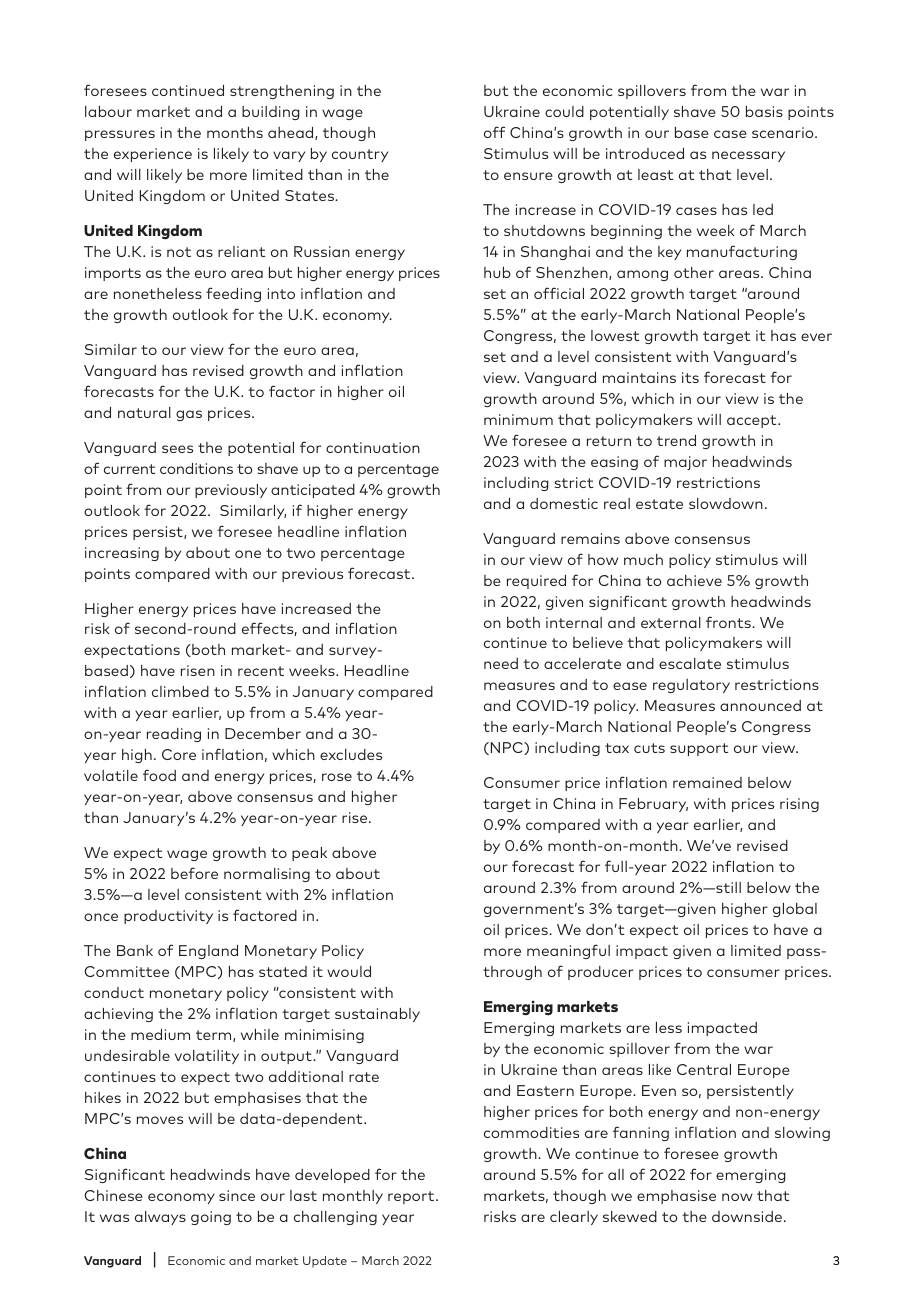  I want to click on climbed, so click(180, 691).
